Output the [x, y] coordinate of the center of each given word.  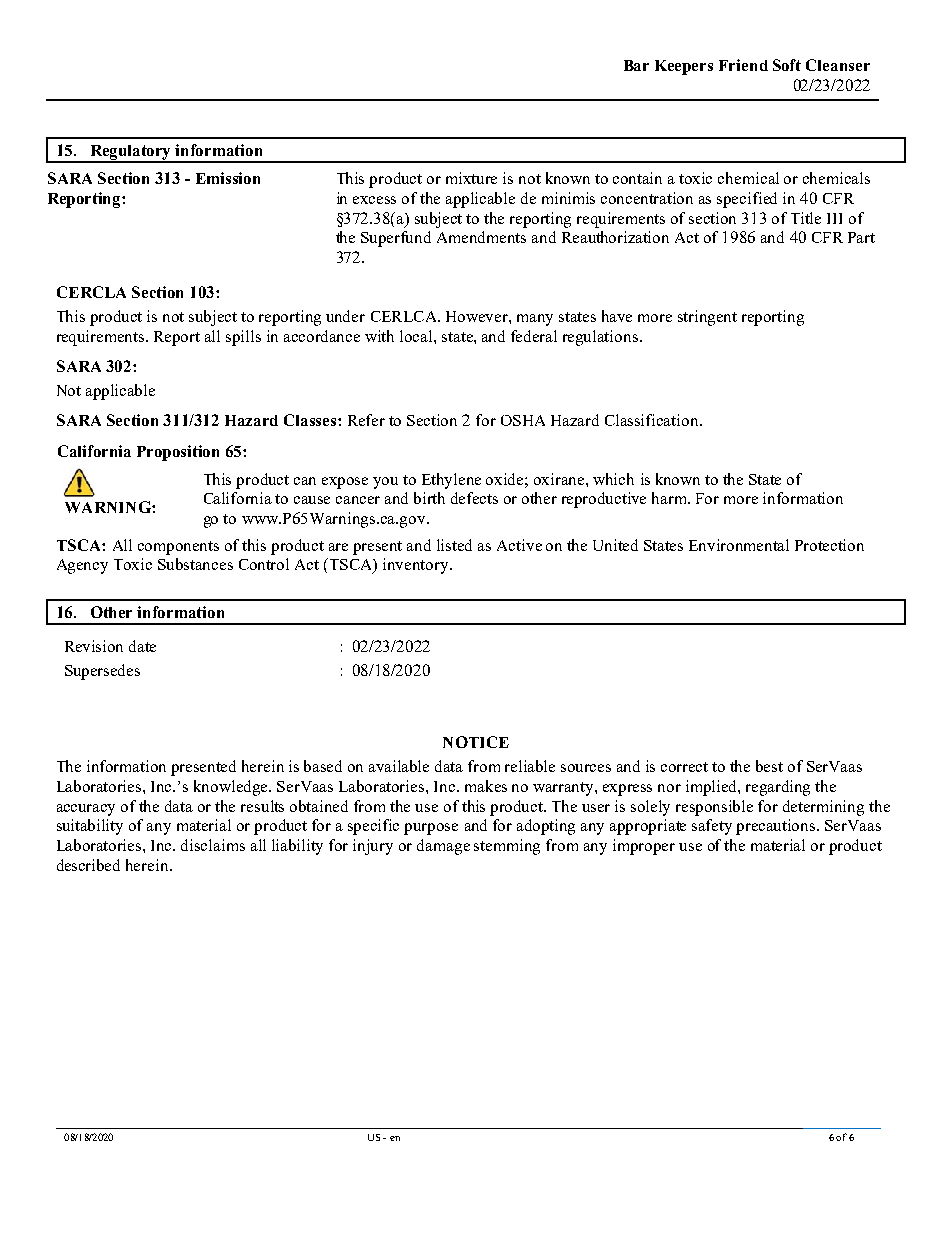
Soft [787, 65]
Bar [636, 65]
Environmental [739, 545]
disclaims [213, 845]
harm [671, 498]
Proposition [178, 453]
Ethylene [451, 481]
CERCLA [91, 292]
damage [443, 847]
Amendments [481, 237]
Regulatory [131, 153]
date [142, 646]
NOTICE [476, 742]
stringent [707, 318]
